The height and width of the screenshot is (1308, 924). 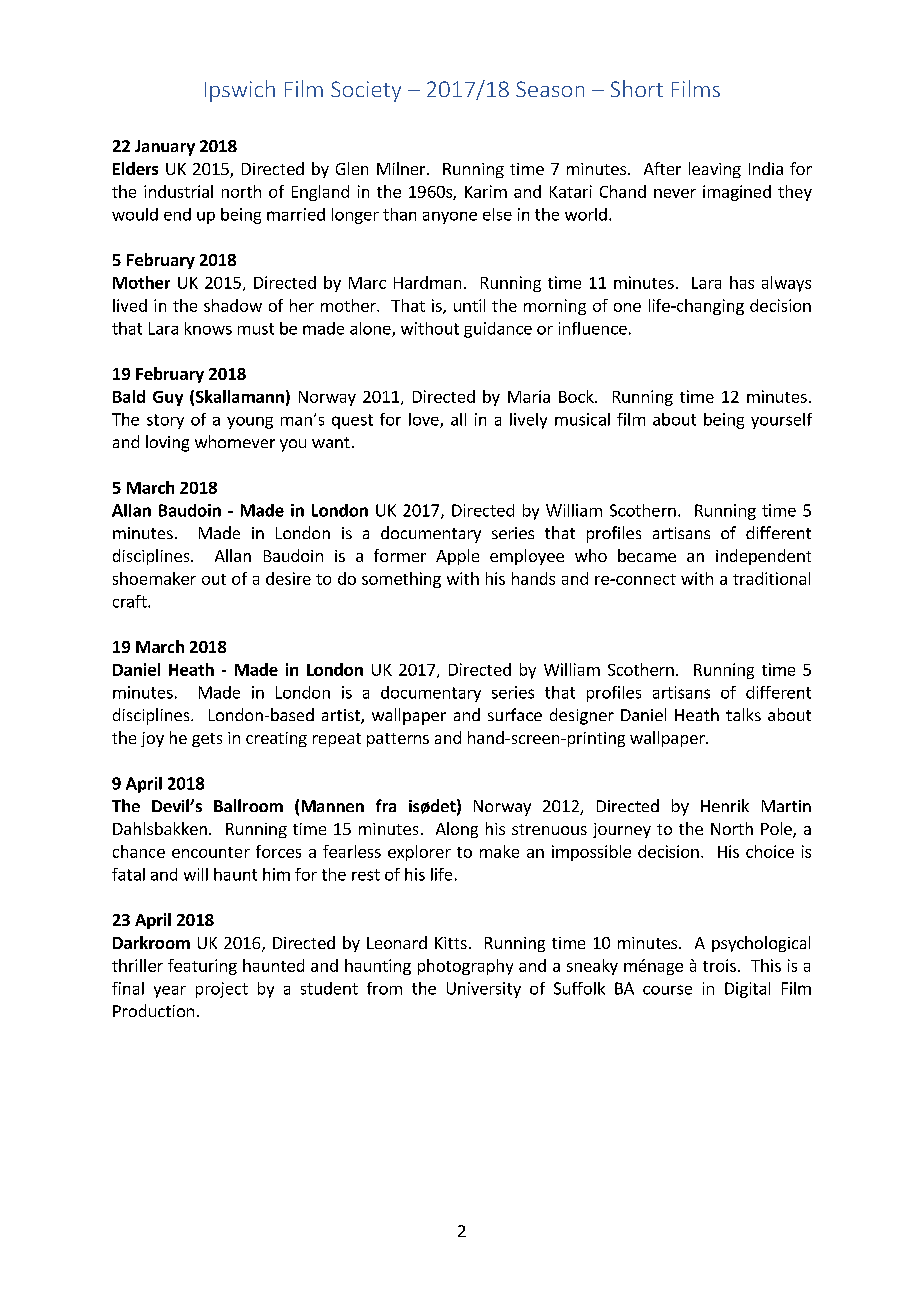 What do you see at coordinates (240, 91) in the screenshot?
I see `Ipswich` at bounding box center [240, 91].
